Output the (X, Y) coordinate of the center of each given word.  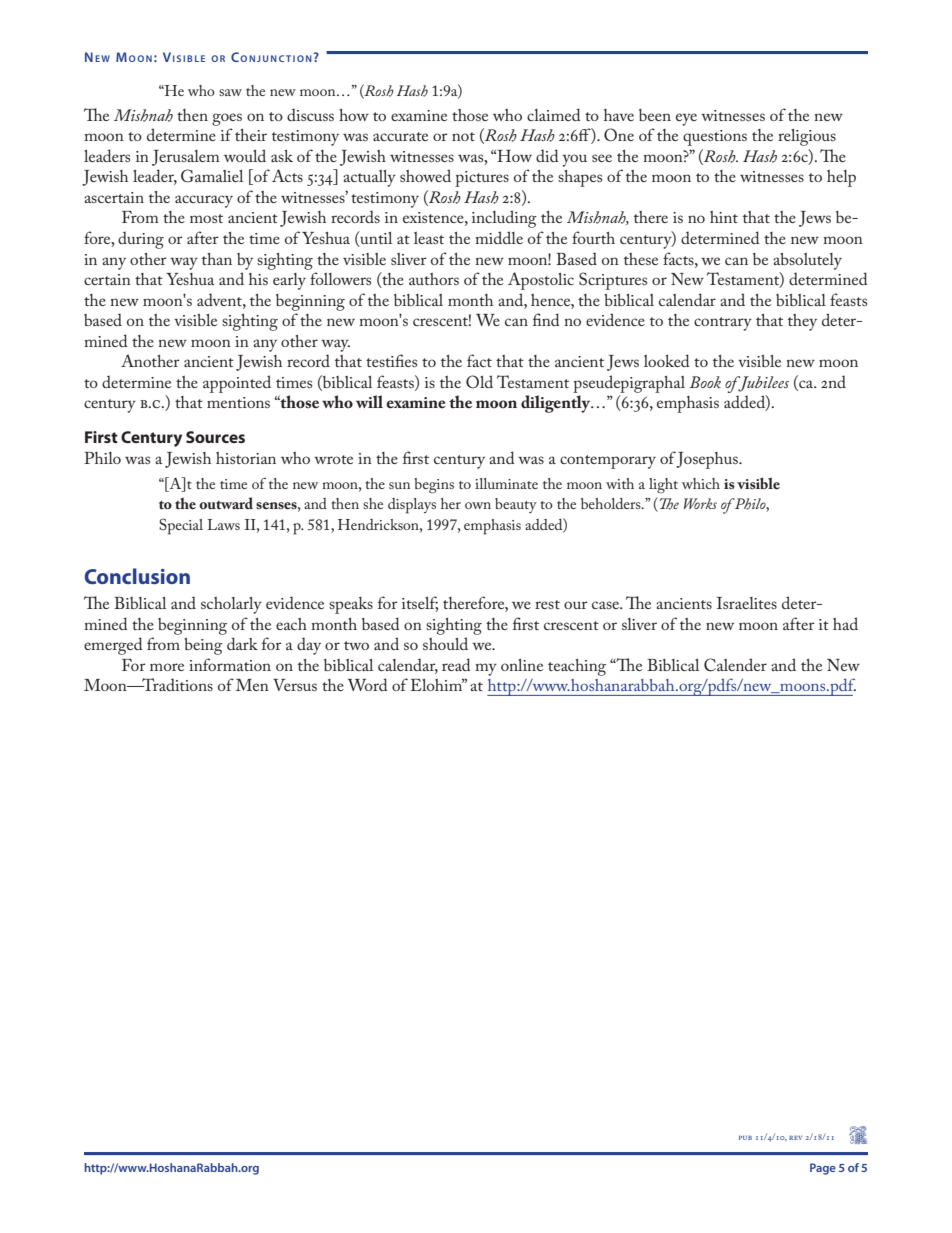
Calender (735, 665)
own (478, 505)
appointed (237, 384)
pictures (482, 179)
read (456, 664)
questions (715, 138)
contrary (723, 324)
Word (368, 684)
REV (795, 1138)
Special (181, 527)
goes (227, 119)
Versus (295, 685)
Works (700, 503)
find (546, 319)
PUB (745, 1138)
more (167, 667)
